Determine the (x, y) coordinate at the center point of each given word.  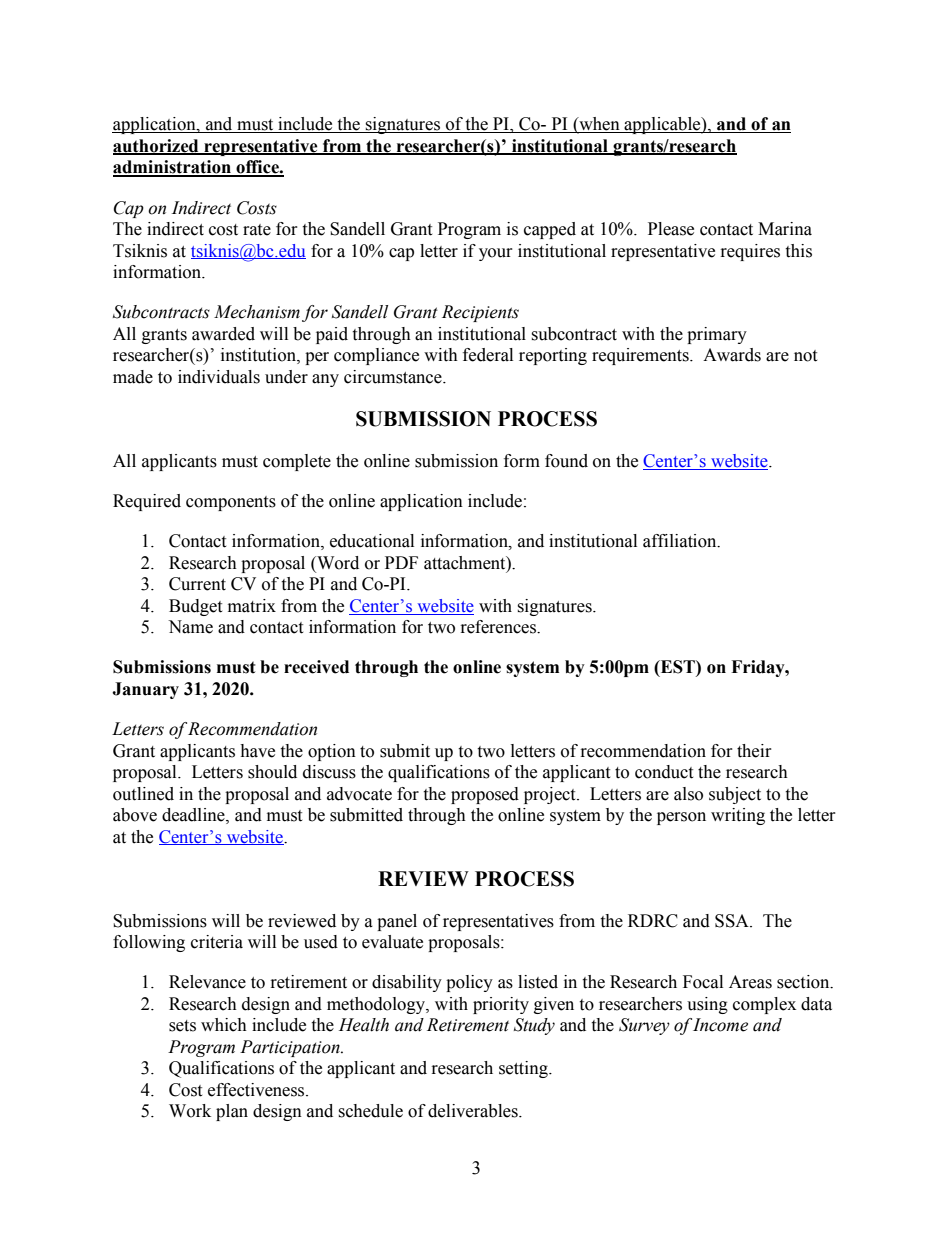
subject (735, 795)
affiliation (681, 541)
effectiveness (257, 1090)
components (231, 503)
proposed (485, 795)
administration (173, 168)
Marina (785, 229)
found (566, 461)
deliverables (474, 1111)
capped (550, 230)
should (272, 772)
